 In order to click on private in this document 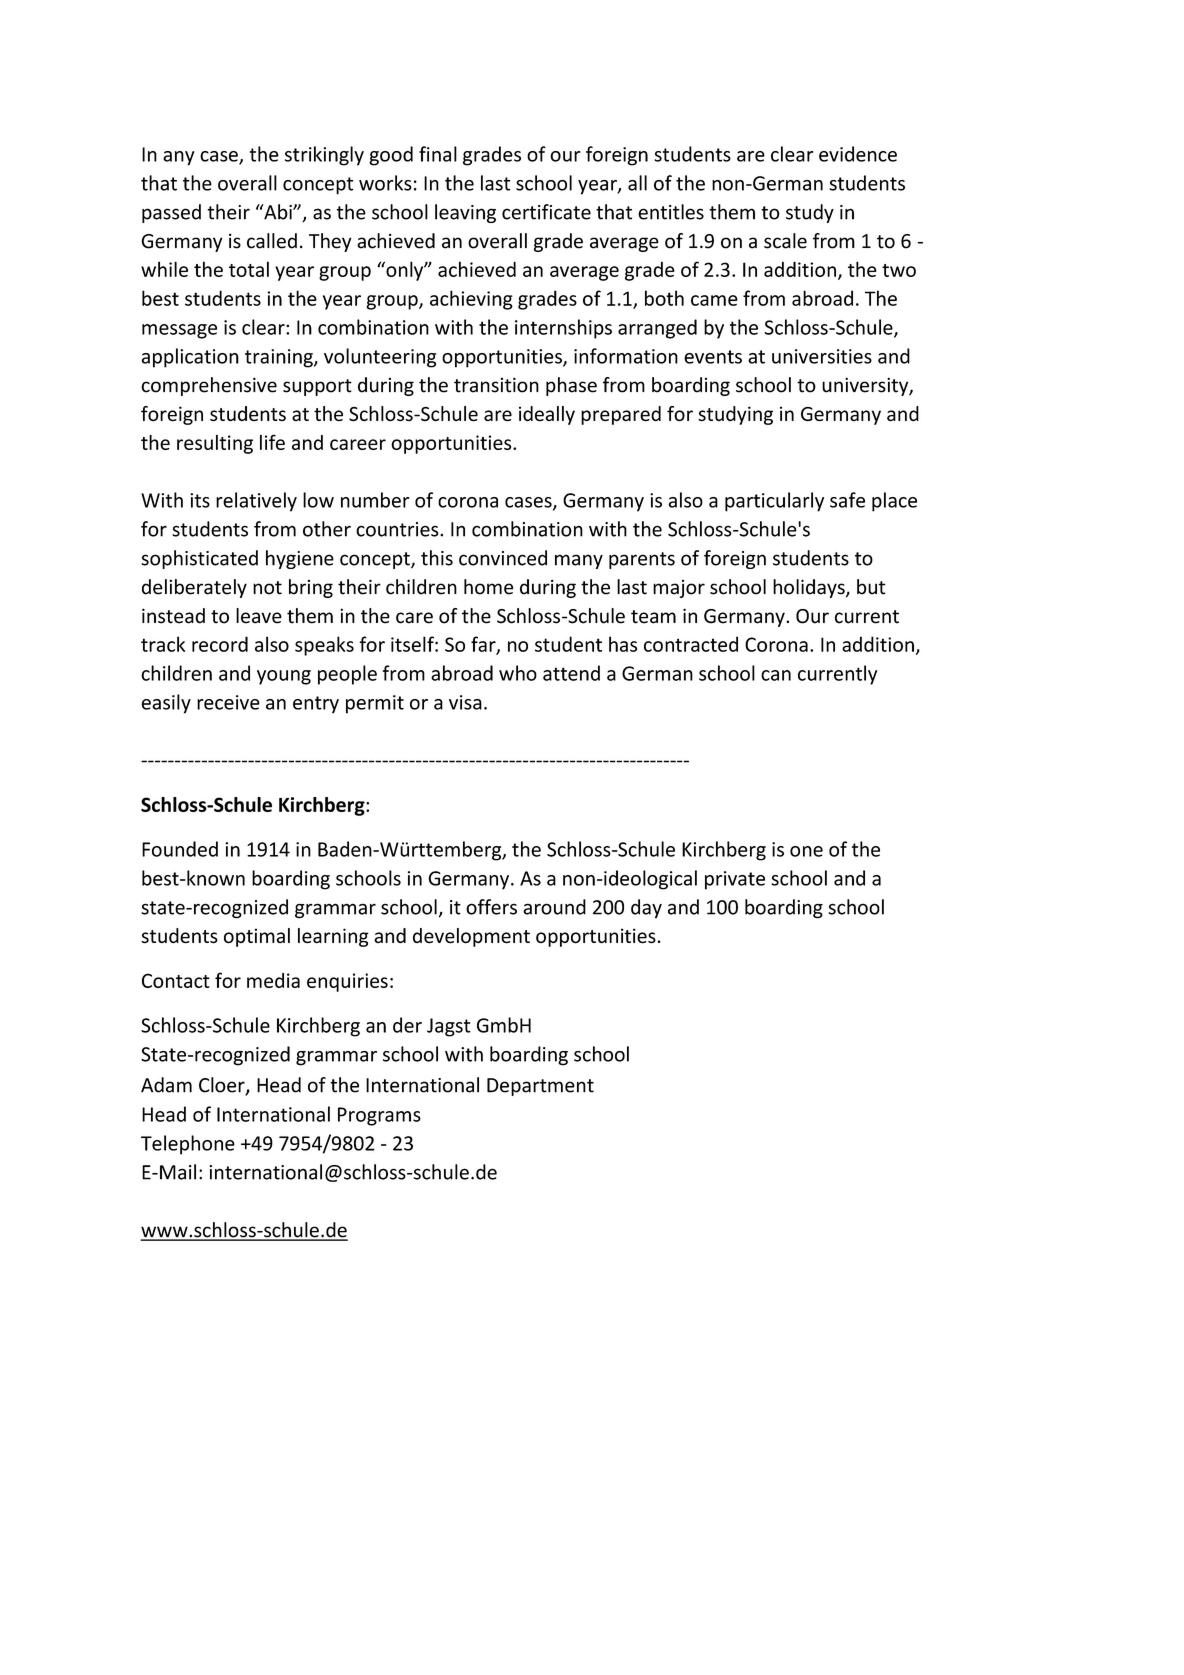, I will do `click(735, 880)`.
